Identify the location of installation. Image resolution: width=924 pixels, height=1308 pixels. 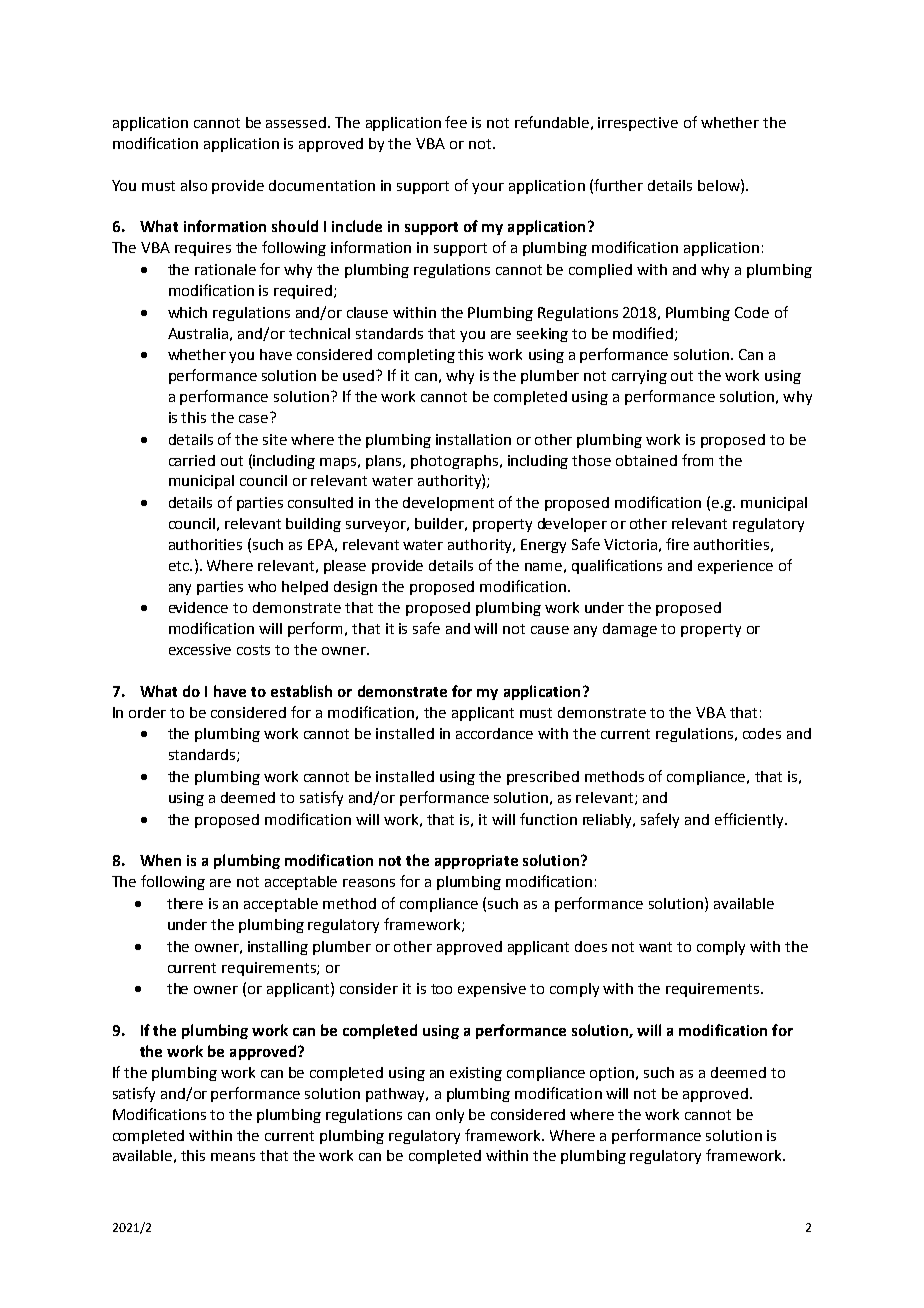
(473, 439).
